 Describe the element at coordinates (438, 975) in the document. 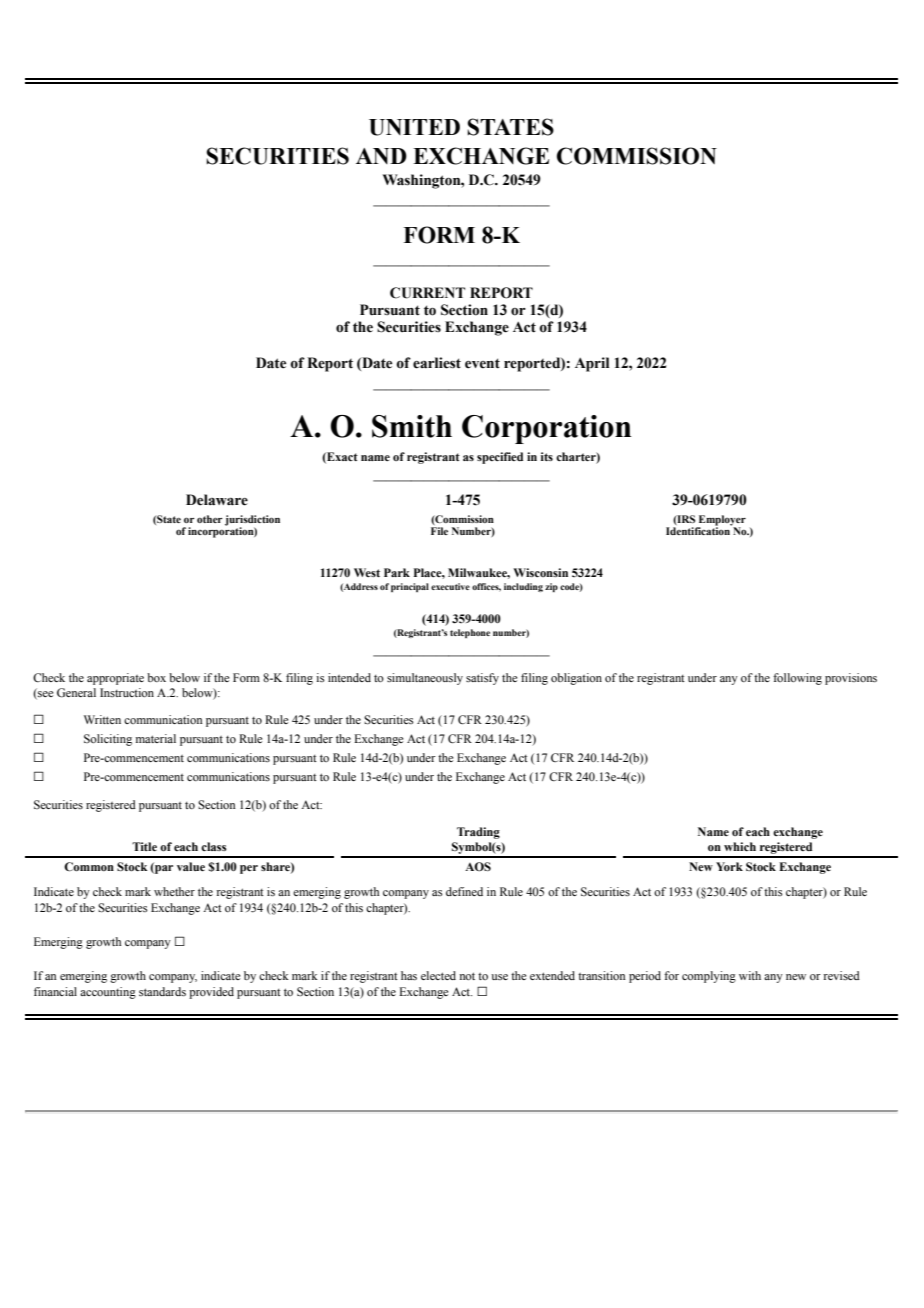

I see `elected` at that location.
